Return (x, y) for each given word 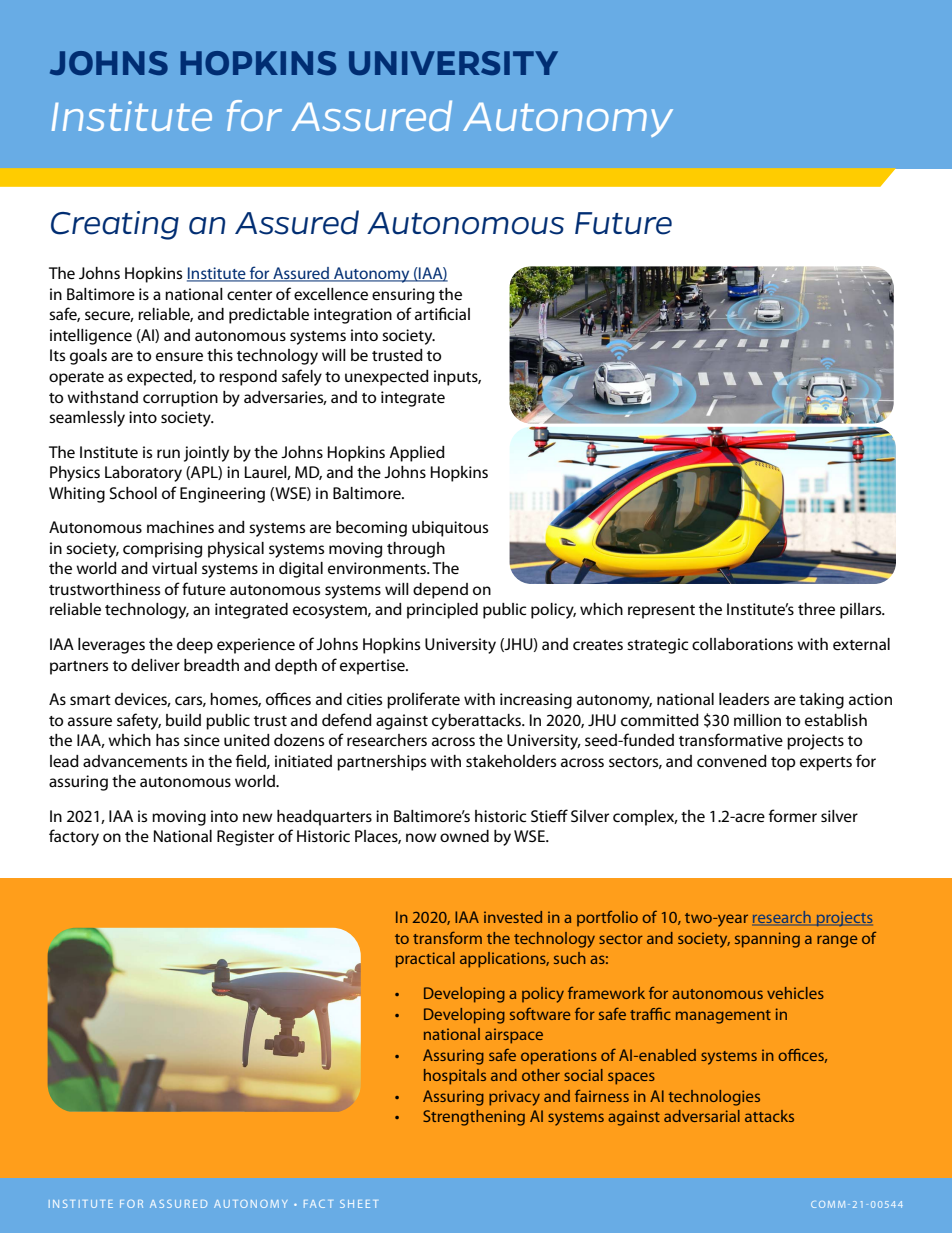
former (793, 815)
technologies (714, 1098)
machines (180, 527)
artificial (442, 313)
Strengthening (474, 1118)
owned (464, 836)
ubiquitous (450, 529)
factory (74, 837)
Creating (115, 225)
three (816, 609)
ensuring (403, 296)
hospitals (455, 1077)
